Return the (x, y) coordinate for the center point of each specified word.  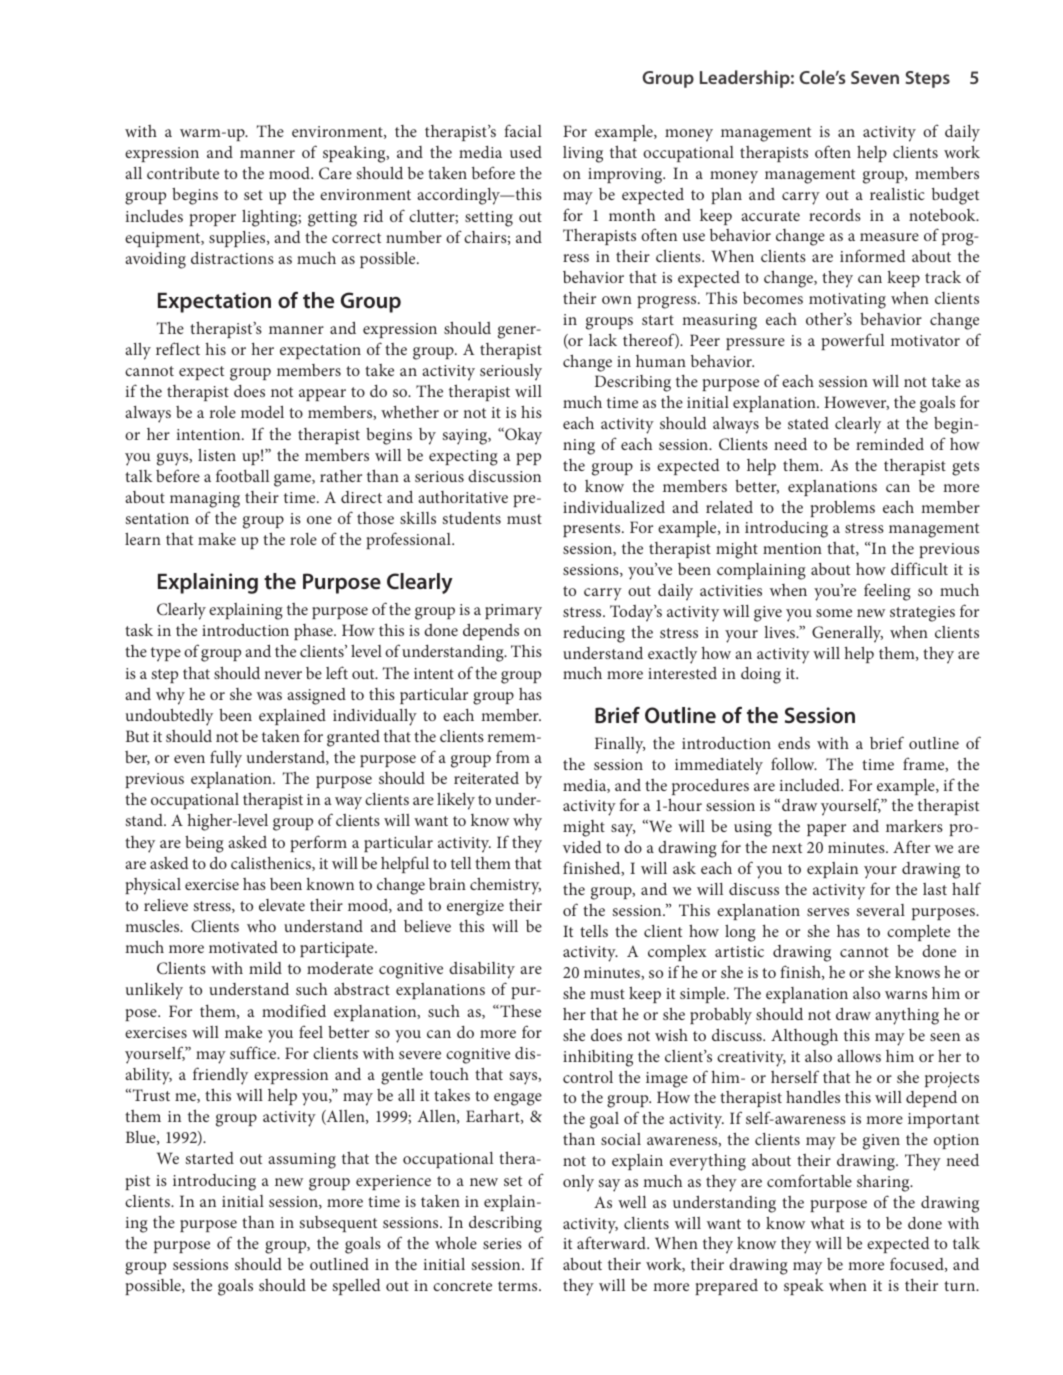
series (502, 1243)
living (583, 154)
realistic (897, 194)
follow (794, 763)
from (513, 756)
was (269, 696)
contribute (183, 173)
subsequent (338, 1224)
